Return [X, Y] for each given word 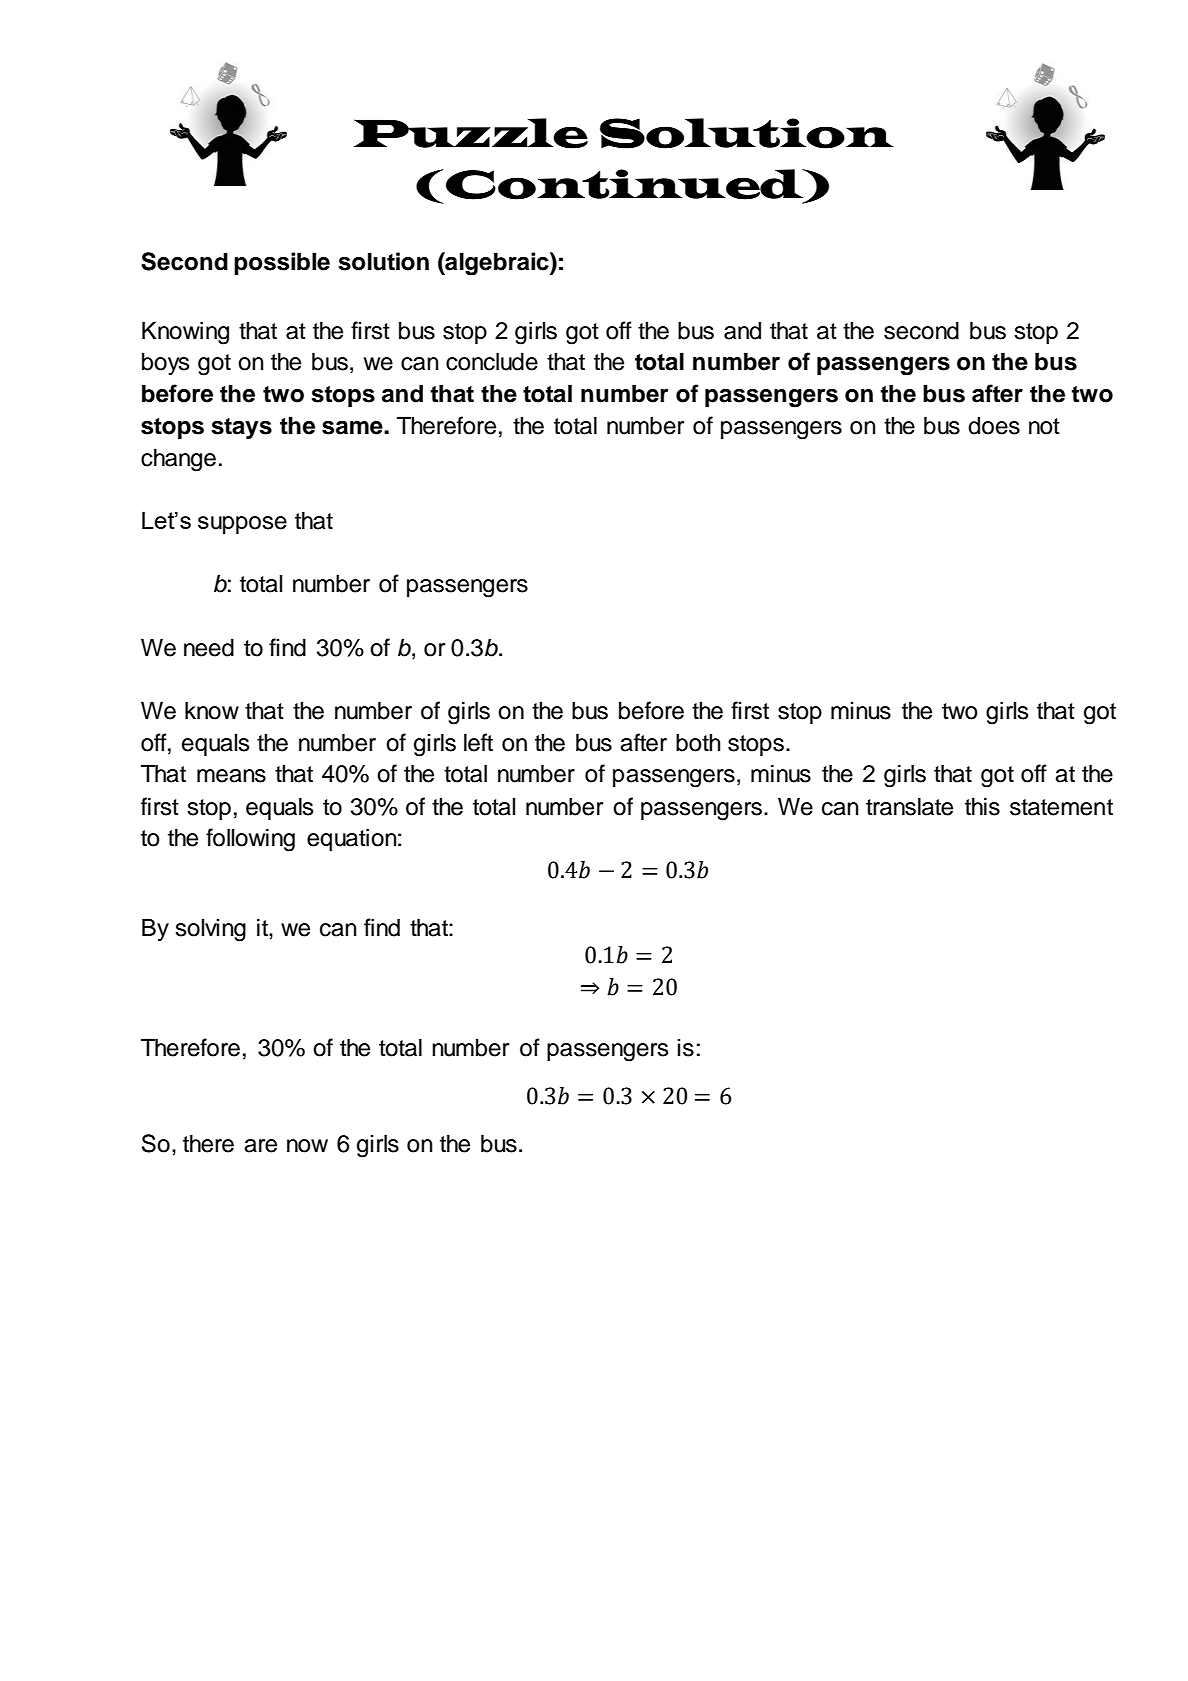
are [260, 1146]
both [698, 742]
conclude [492, 361]
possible [282, 263]
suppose [242, 525]
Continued [626, 185]
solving [210, 930]
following [250, 840]
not [1044, 426]
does [994, 425]
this [982, 806]
